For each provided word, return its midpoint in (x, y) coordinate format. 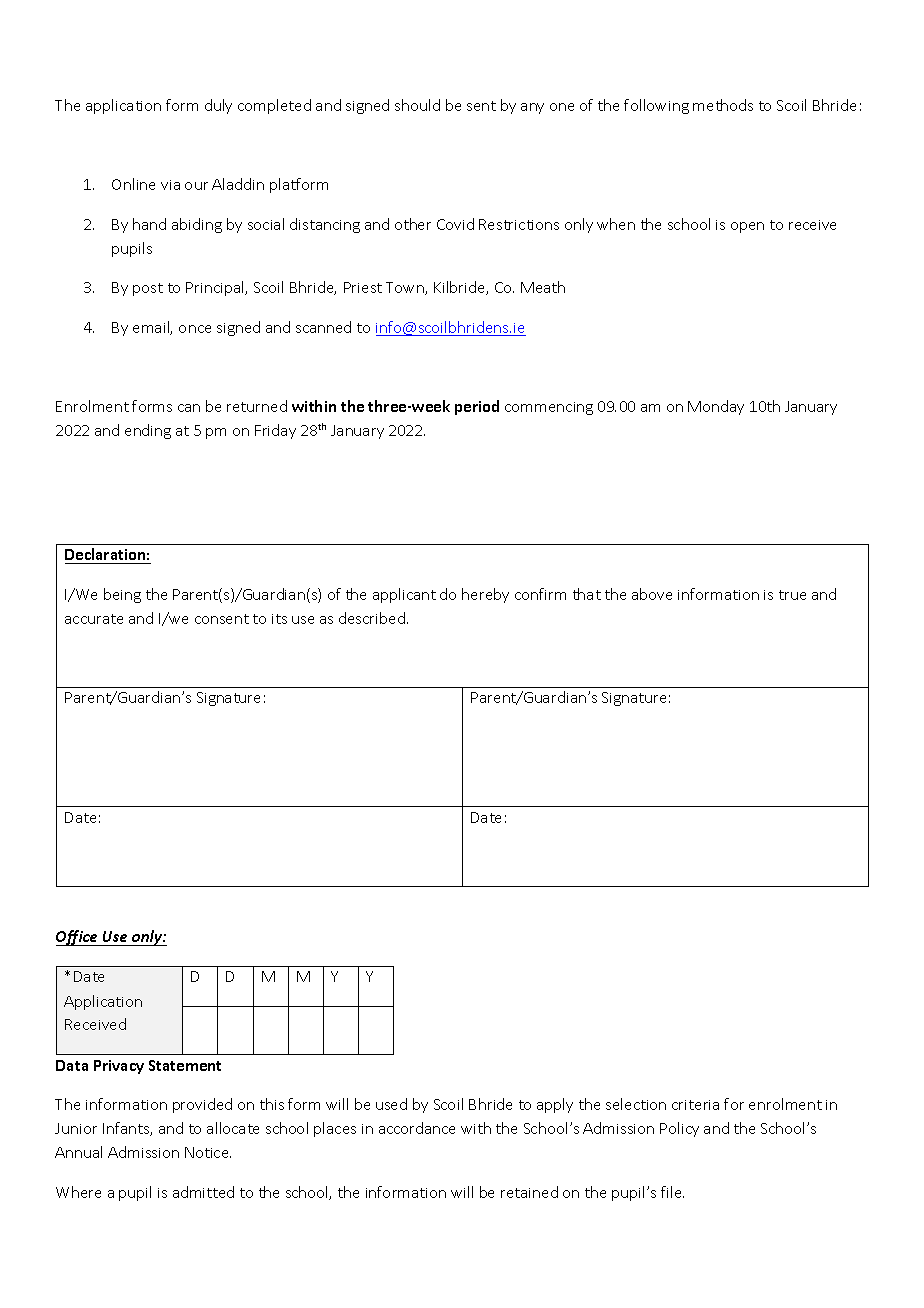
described (372, 618)
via (170, 185)
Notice (208, 1152)
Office (78, 938)
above (652, 594)
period (477, 407)
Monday (716, 407)
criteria (695, 1105)
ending (148, 431)
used (391, 1104)
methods (723, 105)
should (417, 105)
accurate (94, 619)
